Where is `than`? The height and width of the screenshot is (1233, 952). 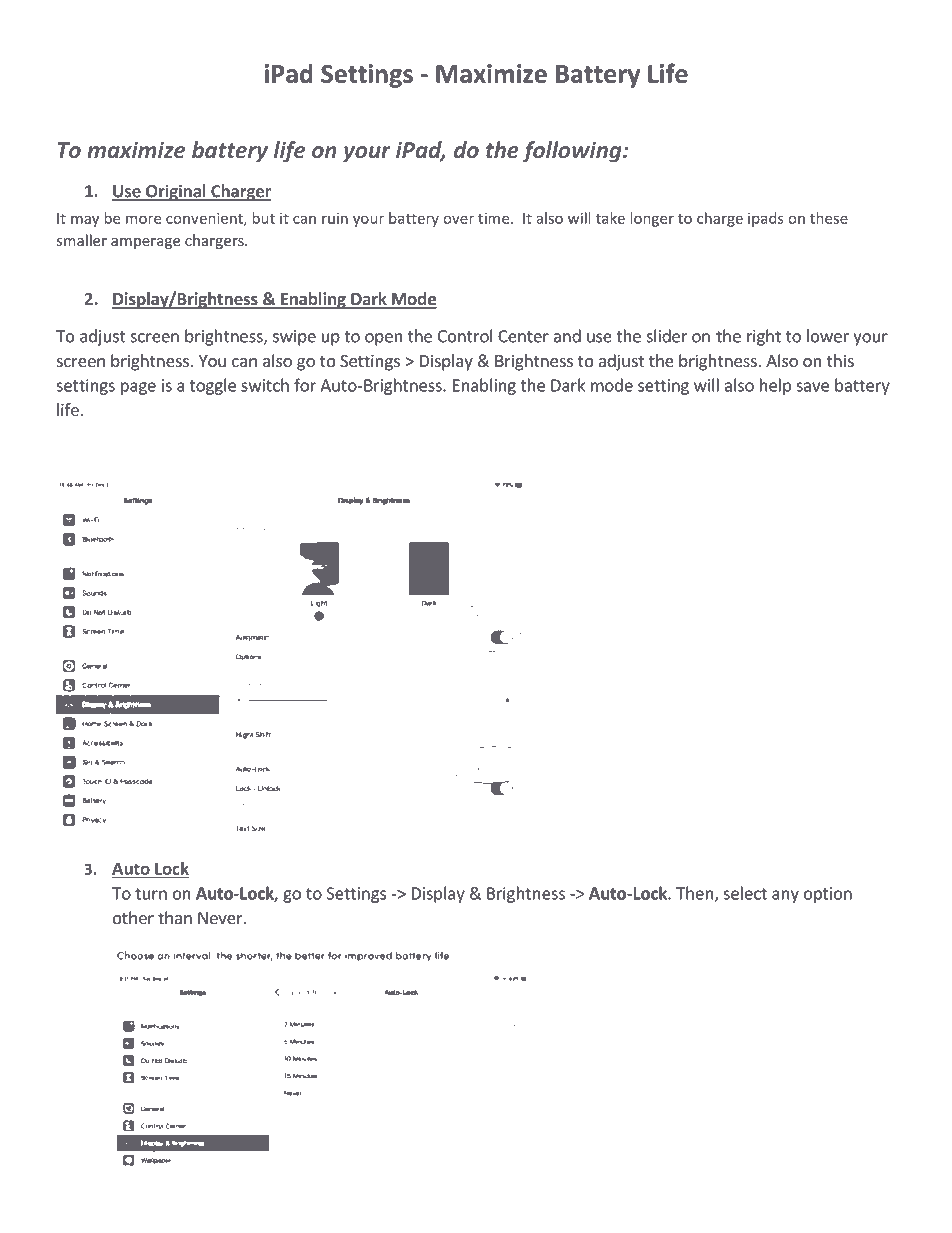 than is located at coordinates (175, 917).
